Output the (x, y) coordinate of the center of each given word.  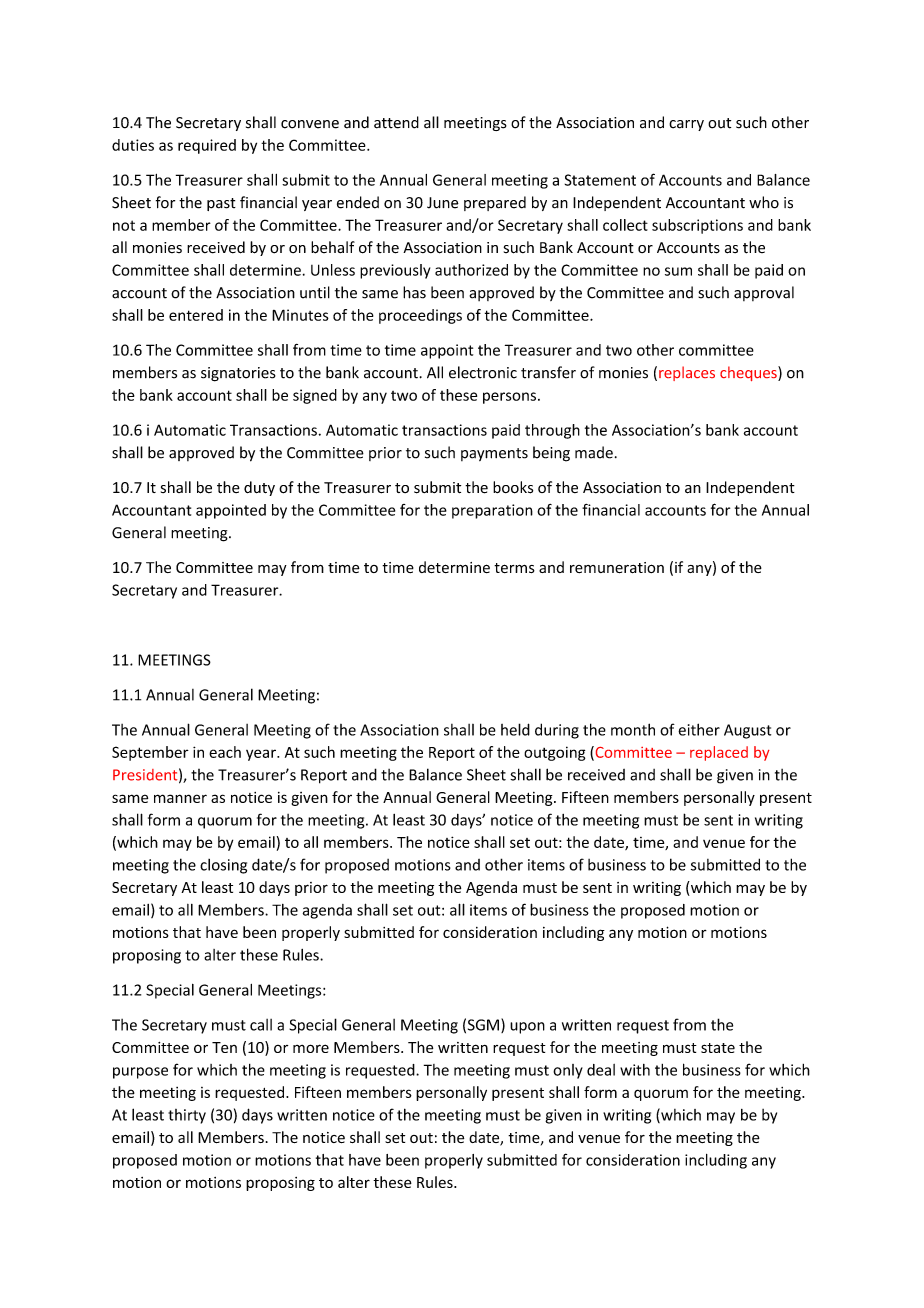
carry (686, 125)
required (207, 146)
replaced (719, 753)
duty (259, 488)
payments (494, 454)
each (225, 752)
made (594, 452)
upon (527, 1028)
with (635, 1070)
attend (396, 122)
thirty (187, 1116)
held (515, 729)
